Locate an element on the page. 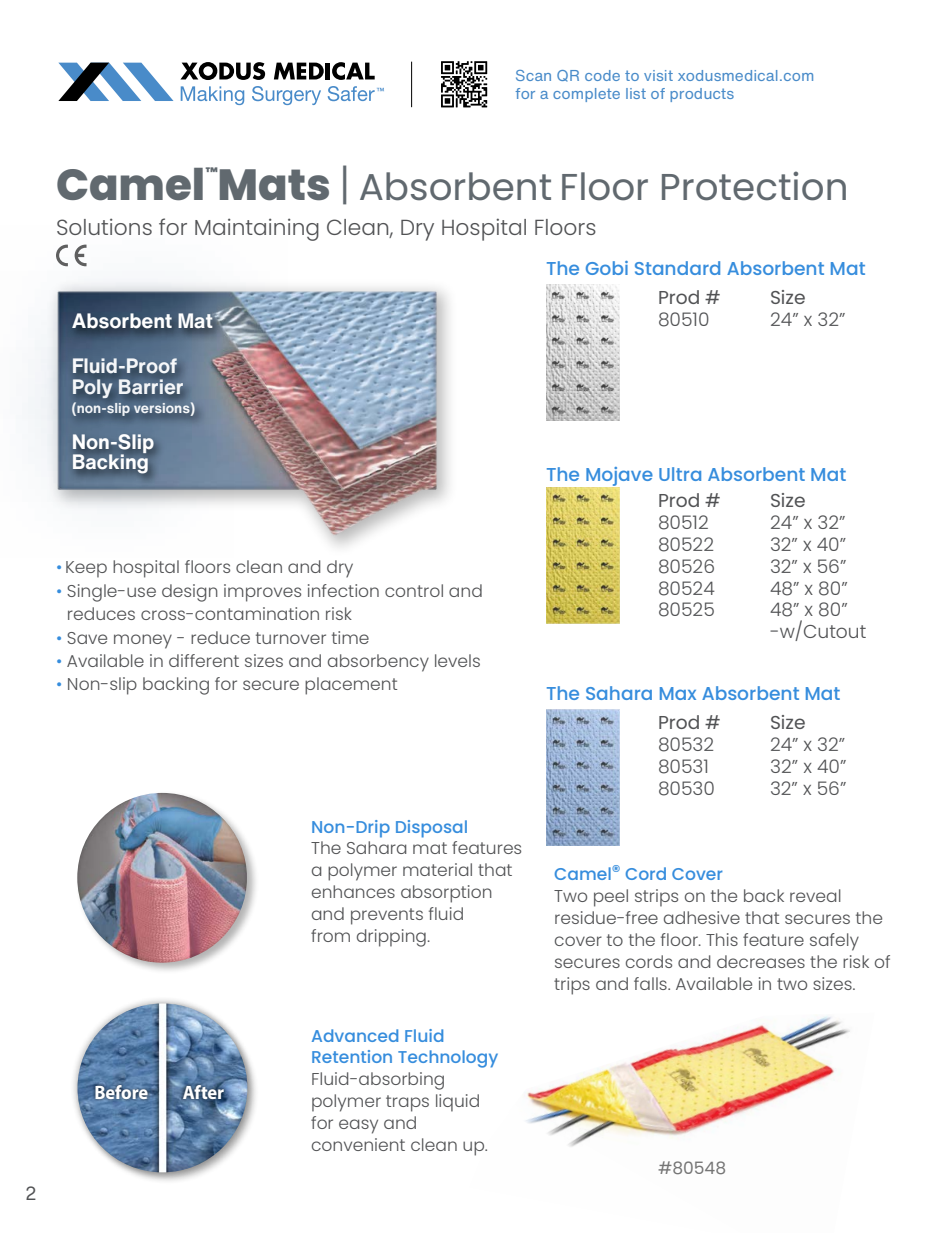 The width and height of the image is (952, 1233). Before is located at coordinates (121, 1091).
